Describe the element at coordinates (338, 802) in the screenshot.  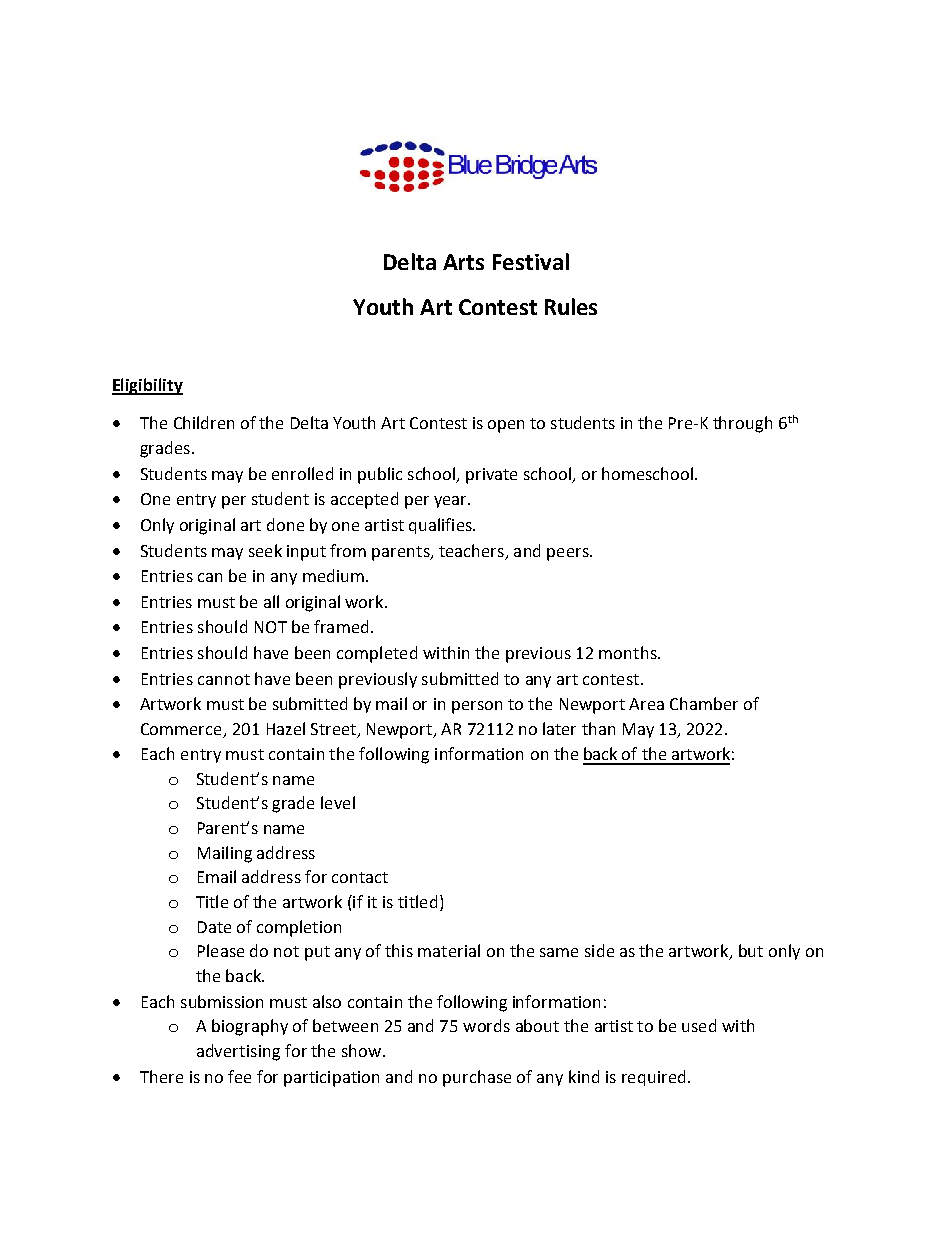
I see `level` at that location.
